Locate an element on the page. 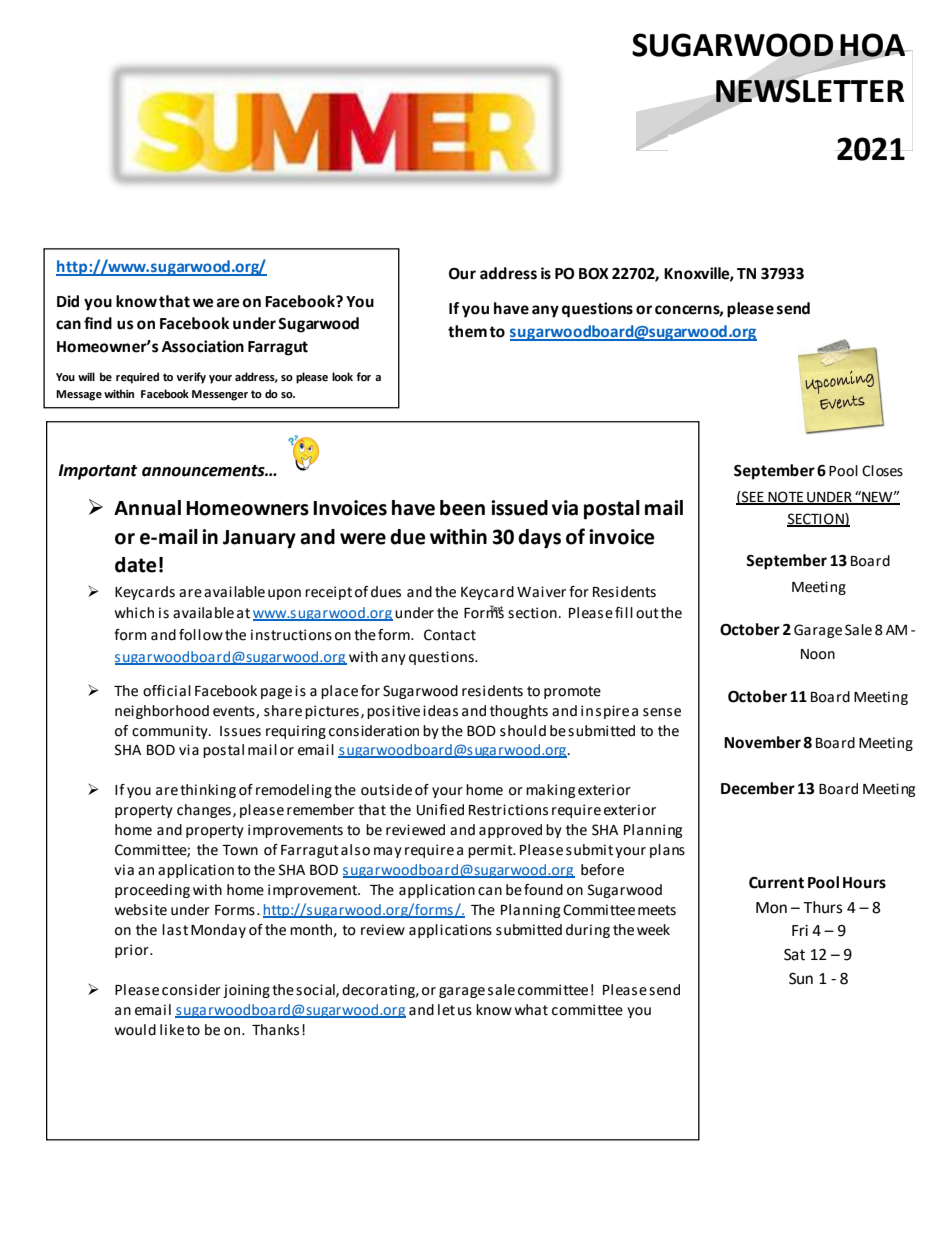 The width and height of the page is (952, 1233). BOX is located at coordinates (594, 274).
